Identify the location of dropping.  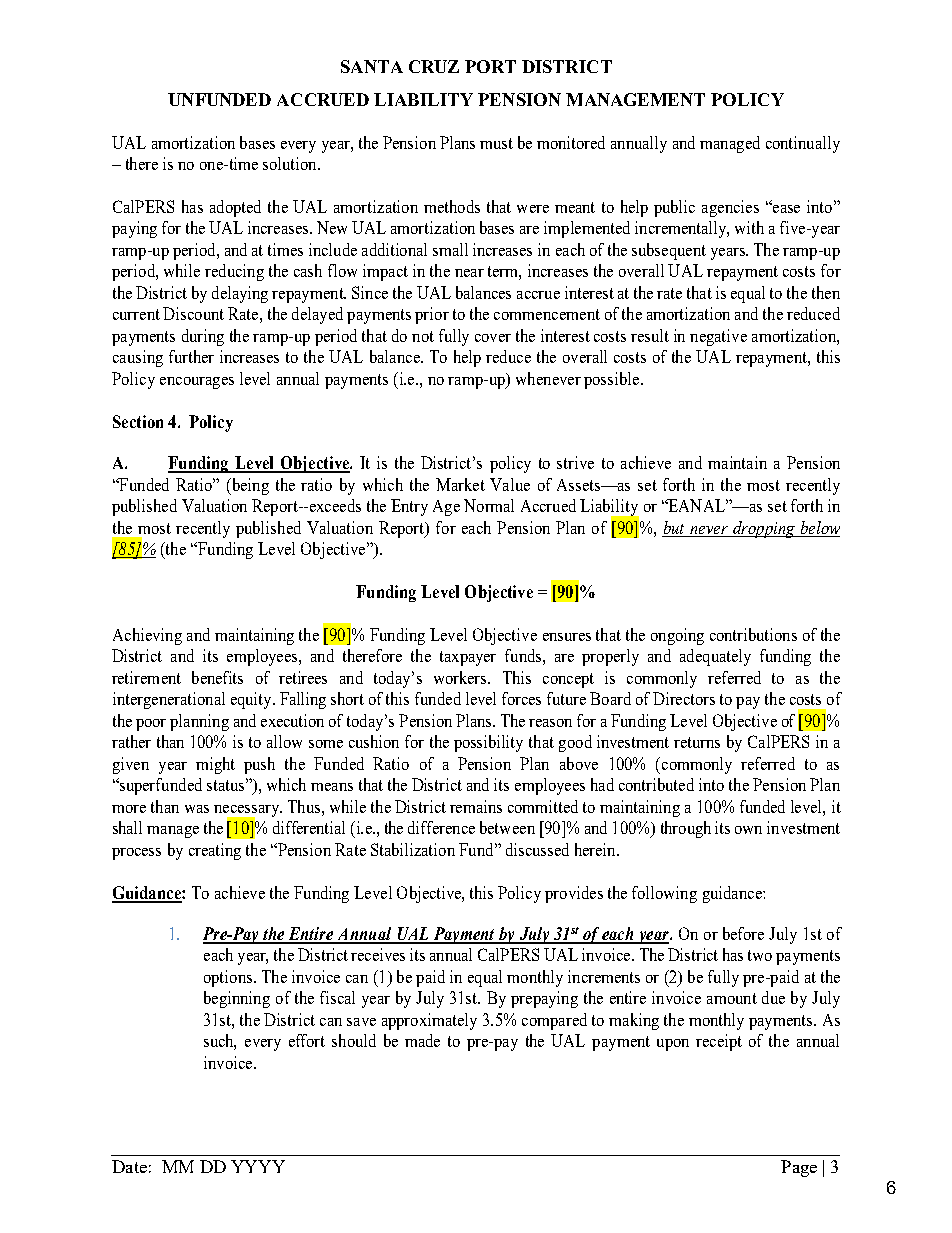
(764, 529).
